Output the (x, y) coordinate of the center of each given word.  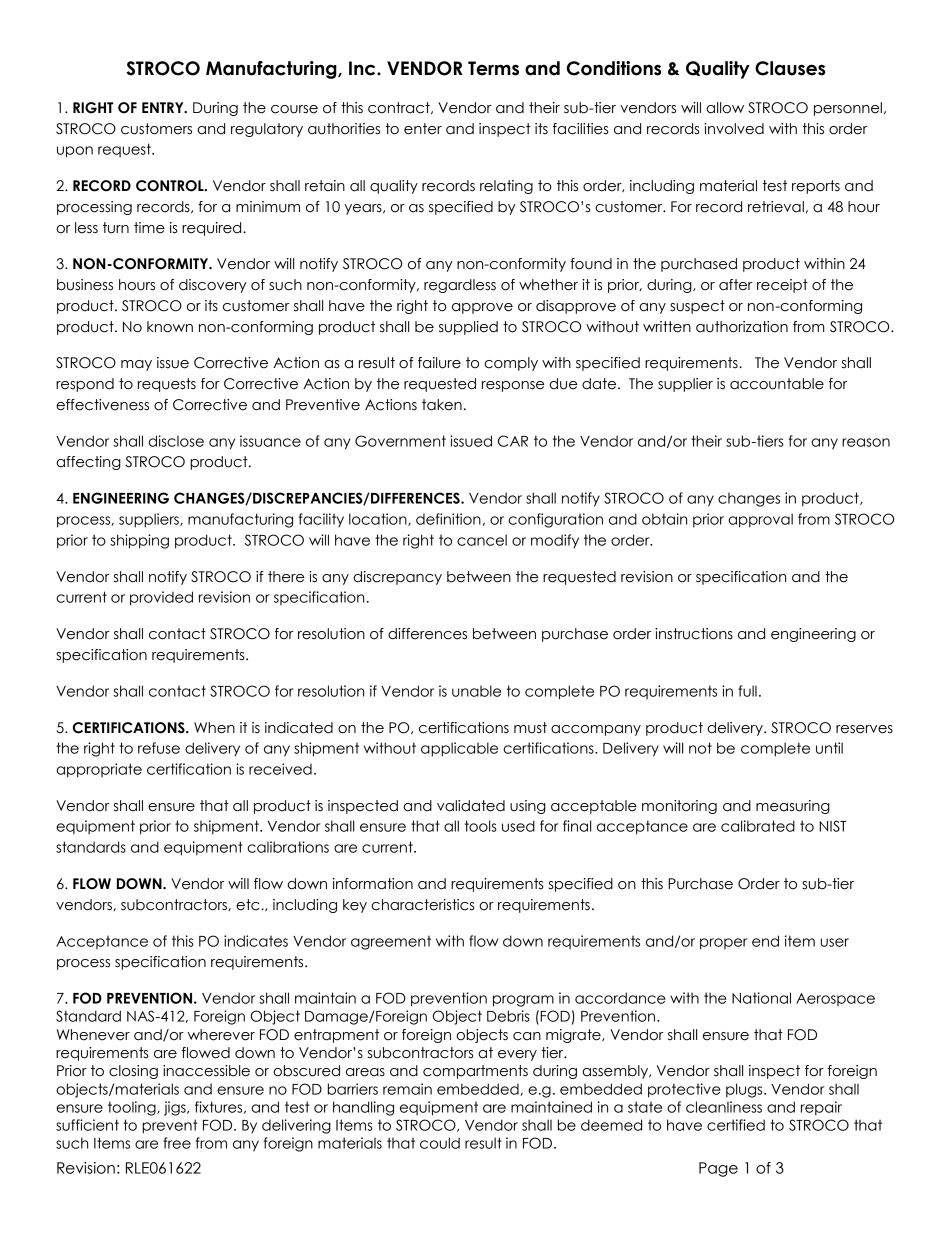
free (177, 1143)
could (440, 1143)
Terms (493, 68)
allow (725, 108)
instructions (694, 634)
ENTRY (164, 107)
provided (161, 598)
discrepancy (397, 578)
